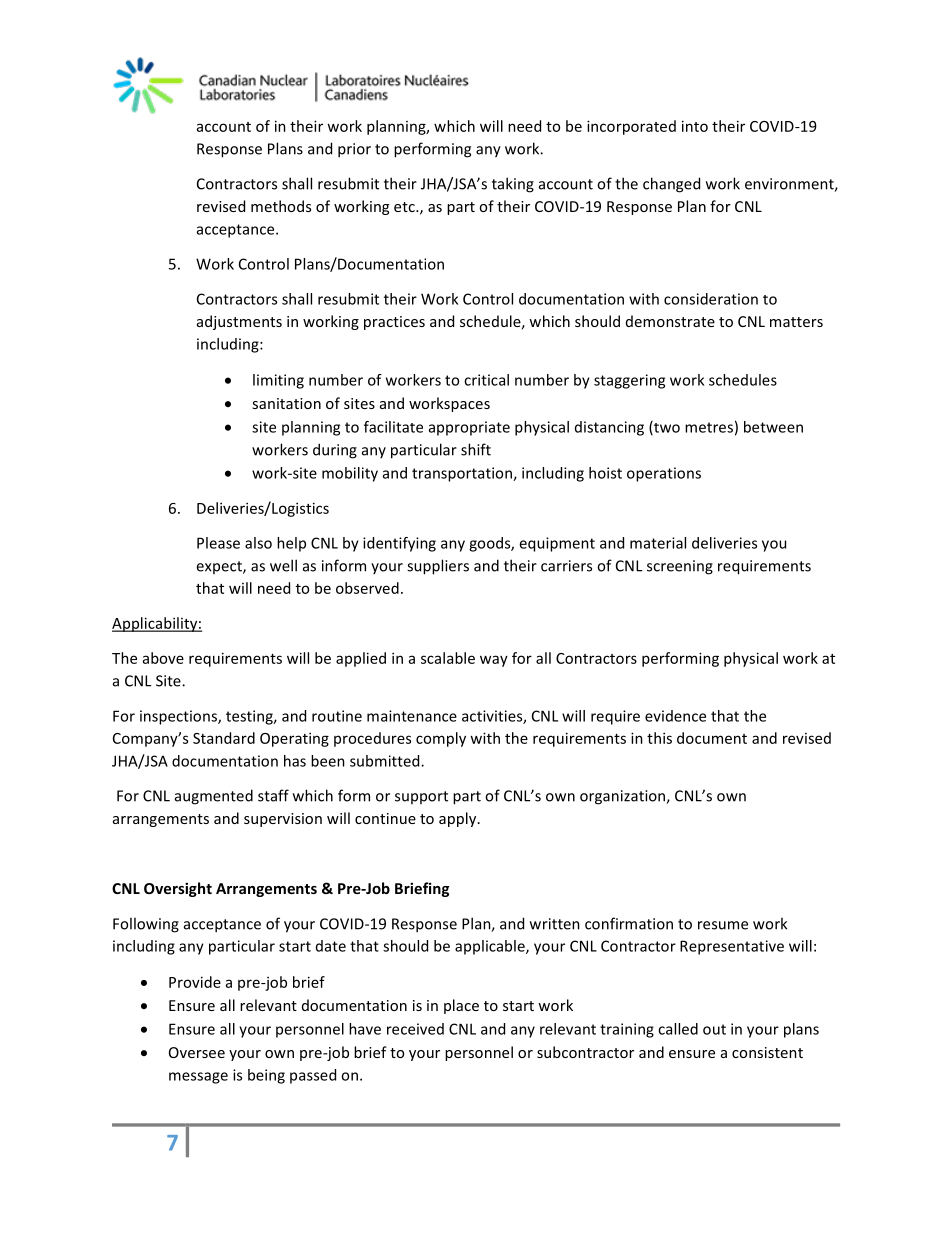 The width and height of the page is (952, 1233). Describe the element at coordinates (461, 1006) in the page. I see `place` at that location.
